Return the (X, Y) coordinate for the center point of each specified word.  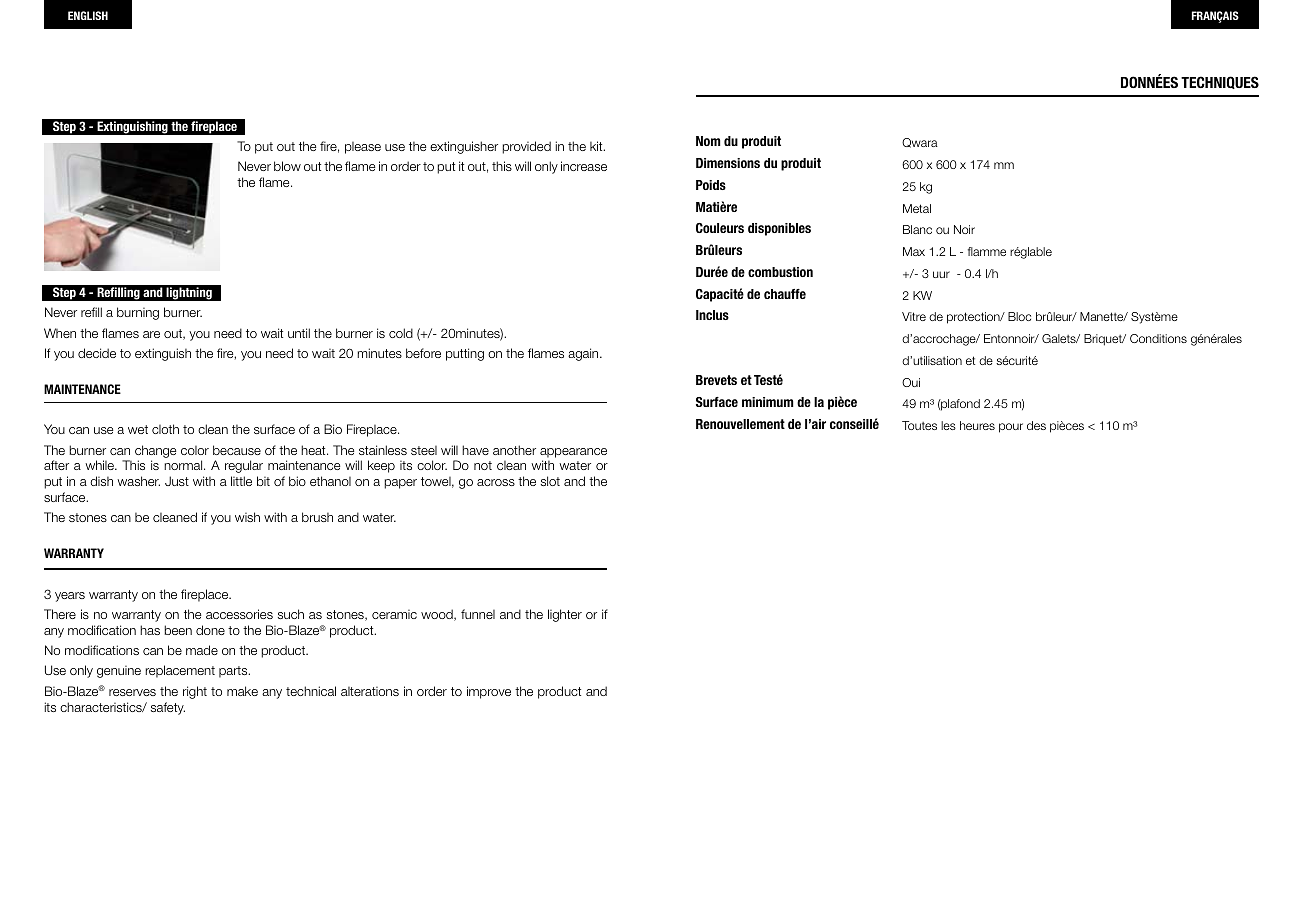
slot (550, 481)
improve (489, 692)
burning (138, 313)
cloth (165, 429)
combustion (780, 272)
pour (1011, 428)
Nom (708, 141)
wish (247, 517)
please (363, 148)
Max (914, 251)
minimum (768, 402)
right (195, 692)
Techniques (1220, 82)
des (1036, 425)
